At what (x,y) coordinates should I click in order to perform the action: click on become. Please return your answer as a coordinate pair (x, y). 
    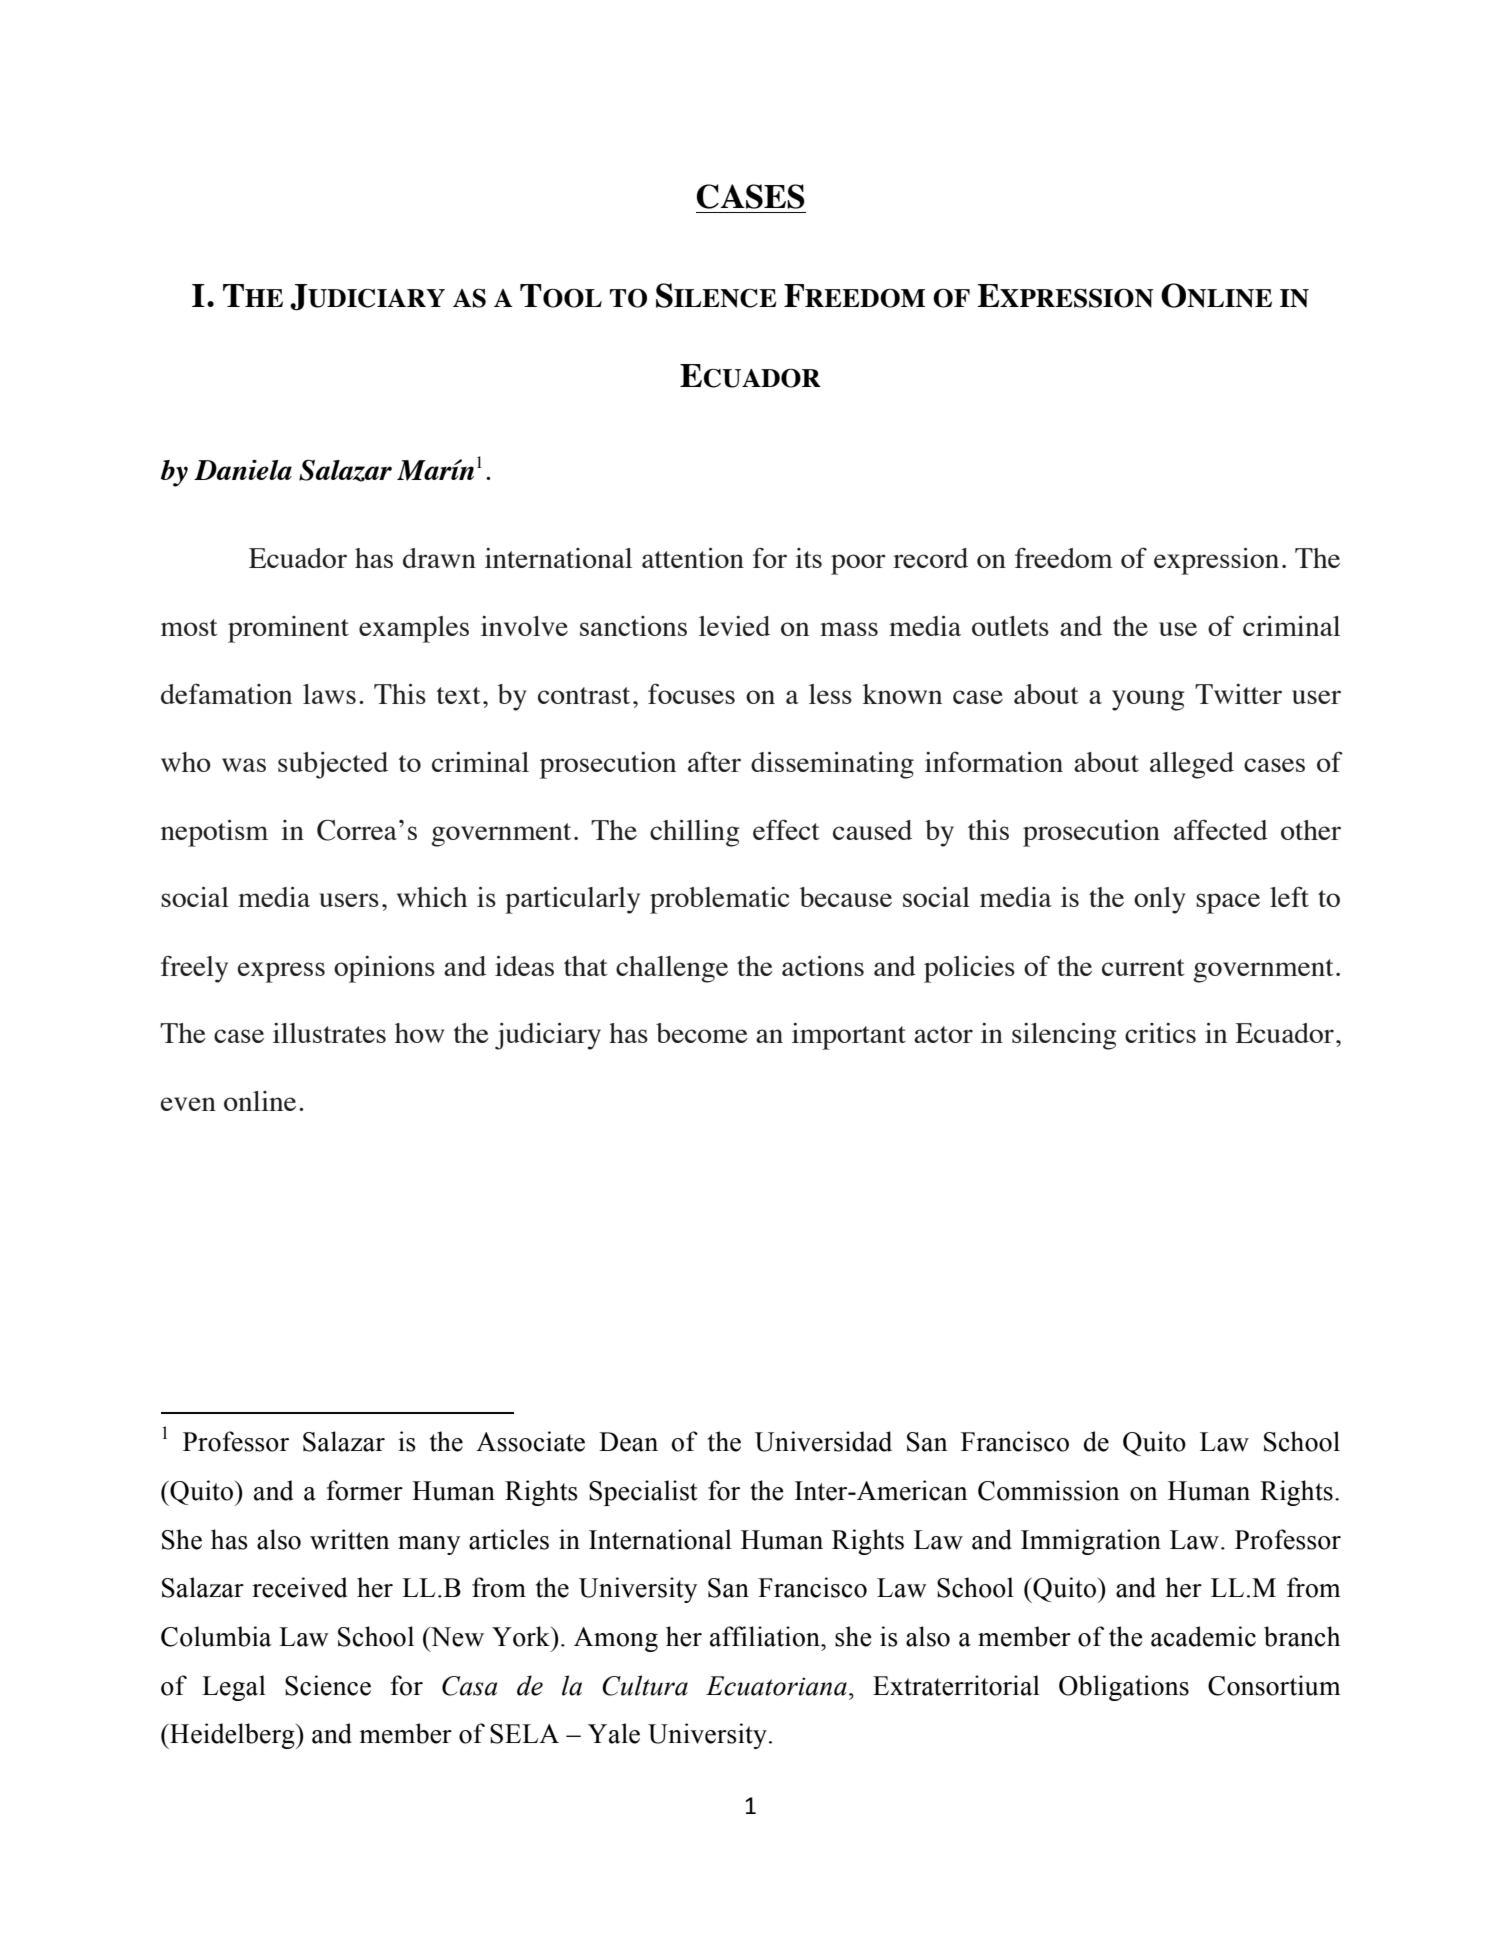
    Looking at the image, I should click on (702, 1033).
